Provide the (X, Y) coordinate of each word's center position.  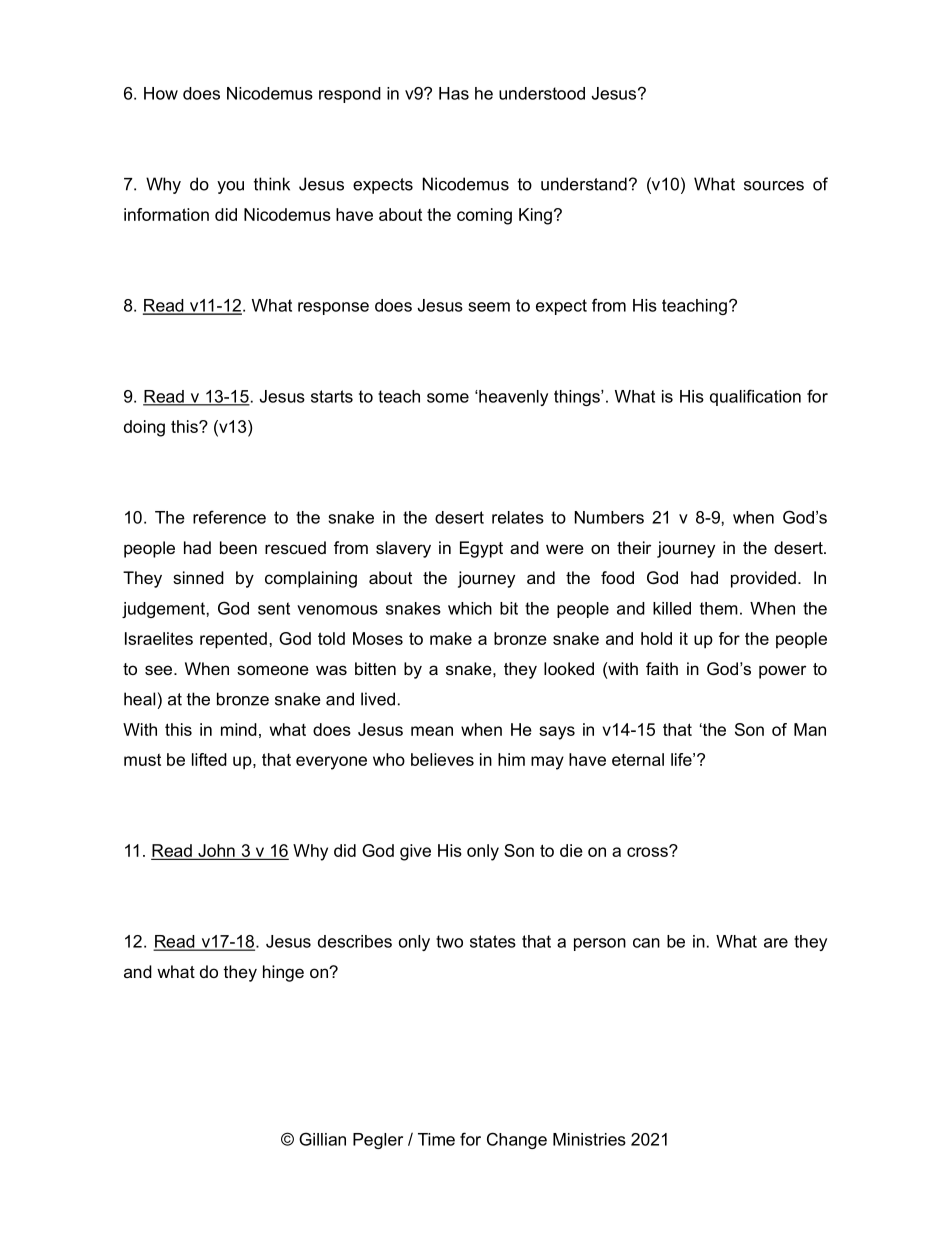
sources (774, 186)
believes (442, 759)
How (161, 93)
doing (144, 428)
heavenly (512, 398)
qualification (755, 397)
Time (436, 1139)
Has (454, 93)
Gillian (322, 1139)
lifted (209, 759)
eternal (638, 759)
